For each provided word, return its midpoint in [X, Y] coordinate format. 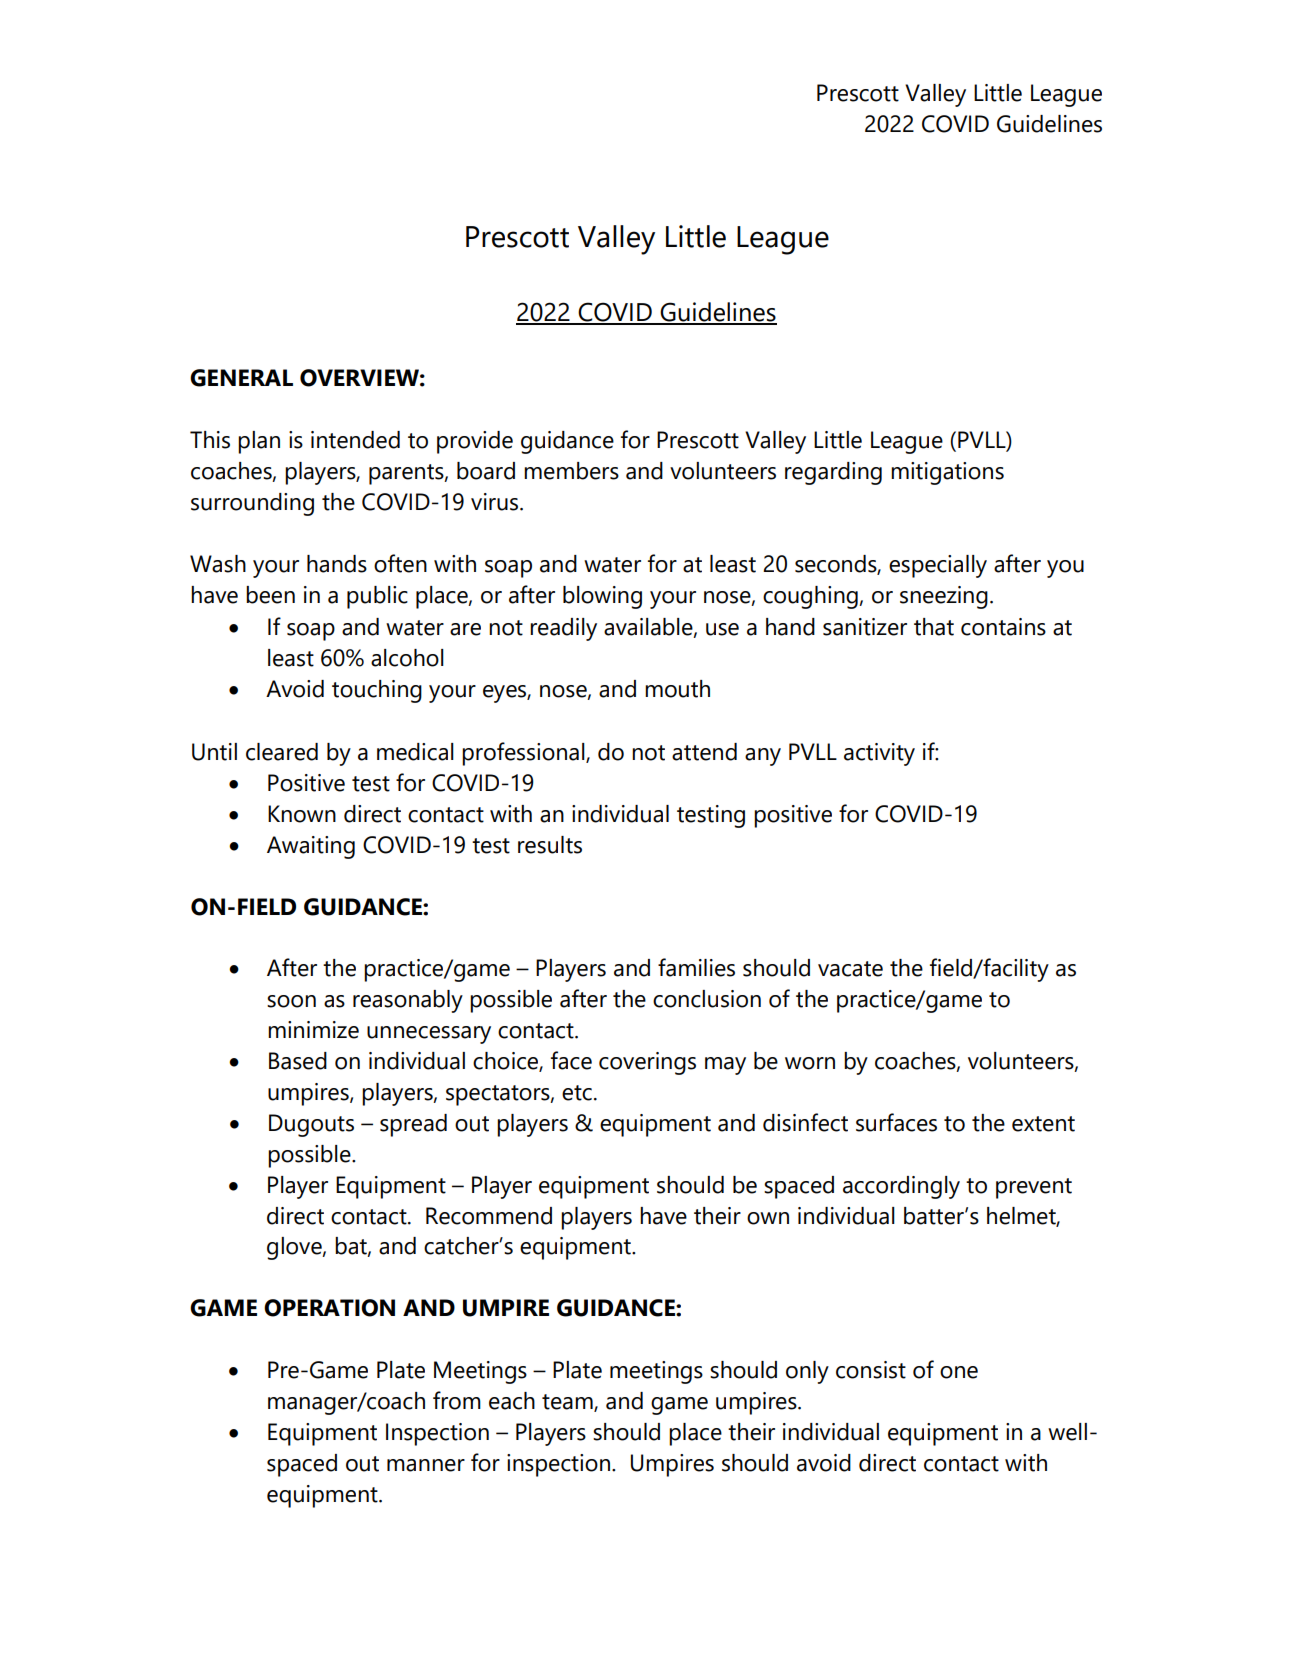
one [959, 1372]
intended [355, 440]
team [568, 1403]
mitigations [947, 473]
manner [426, 1465]
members [571, 471]
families [696, 967]
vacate [850, 969]
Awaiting [311, 847]
